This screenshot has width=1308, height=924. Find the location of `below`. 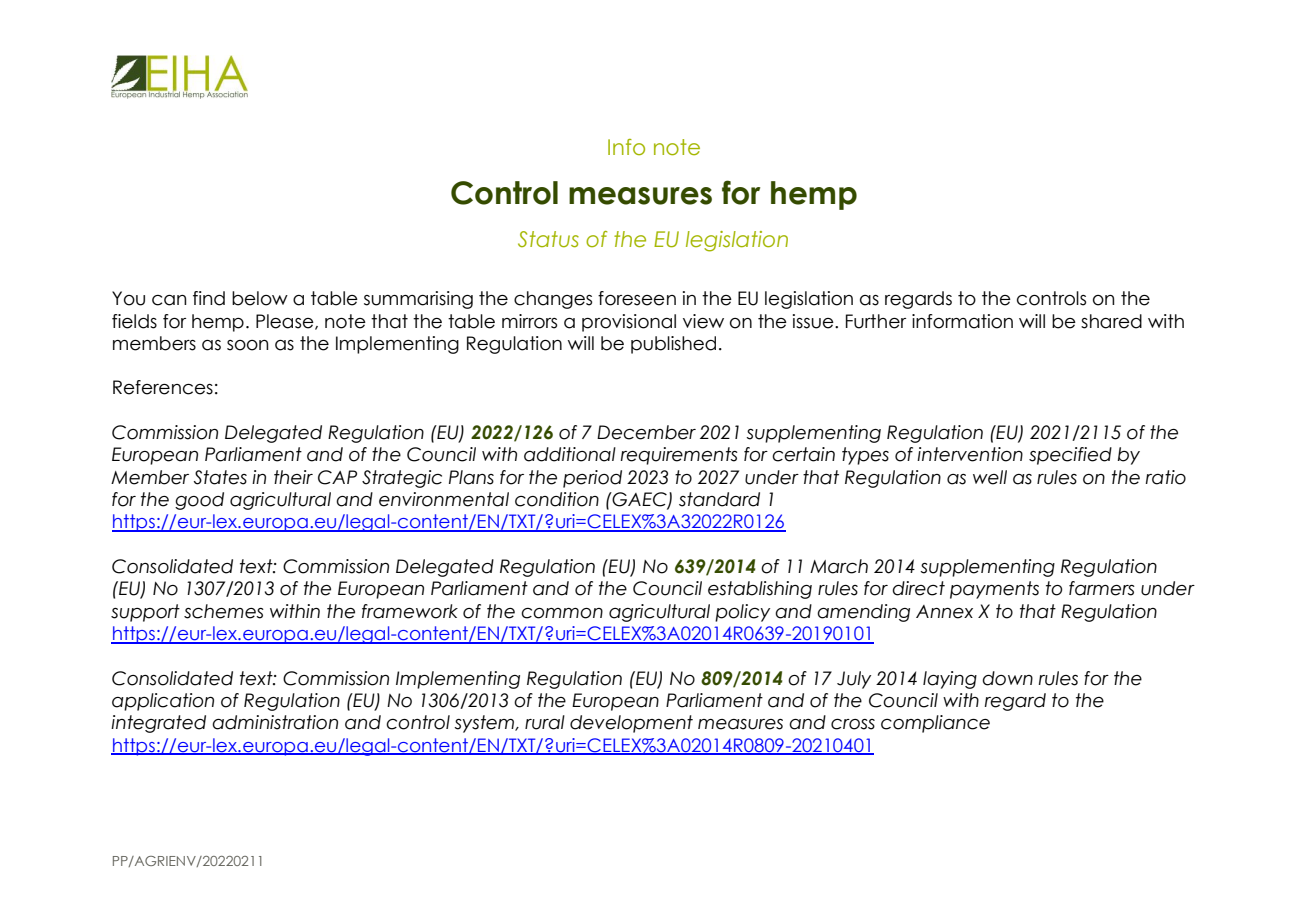

below is located at coordinates (260, 298).
